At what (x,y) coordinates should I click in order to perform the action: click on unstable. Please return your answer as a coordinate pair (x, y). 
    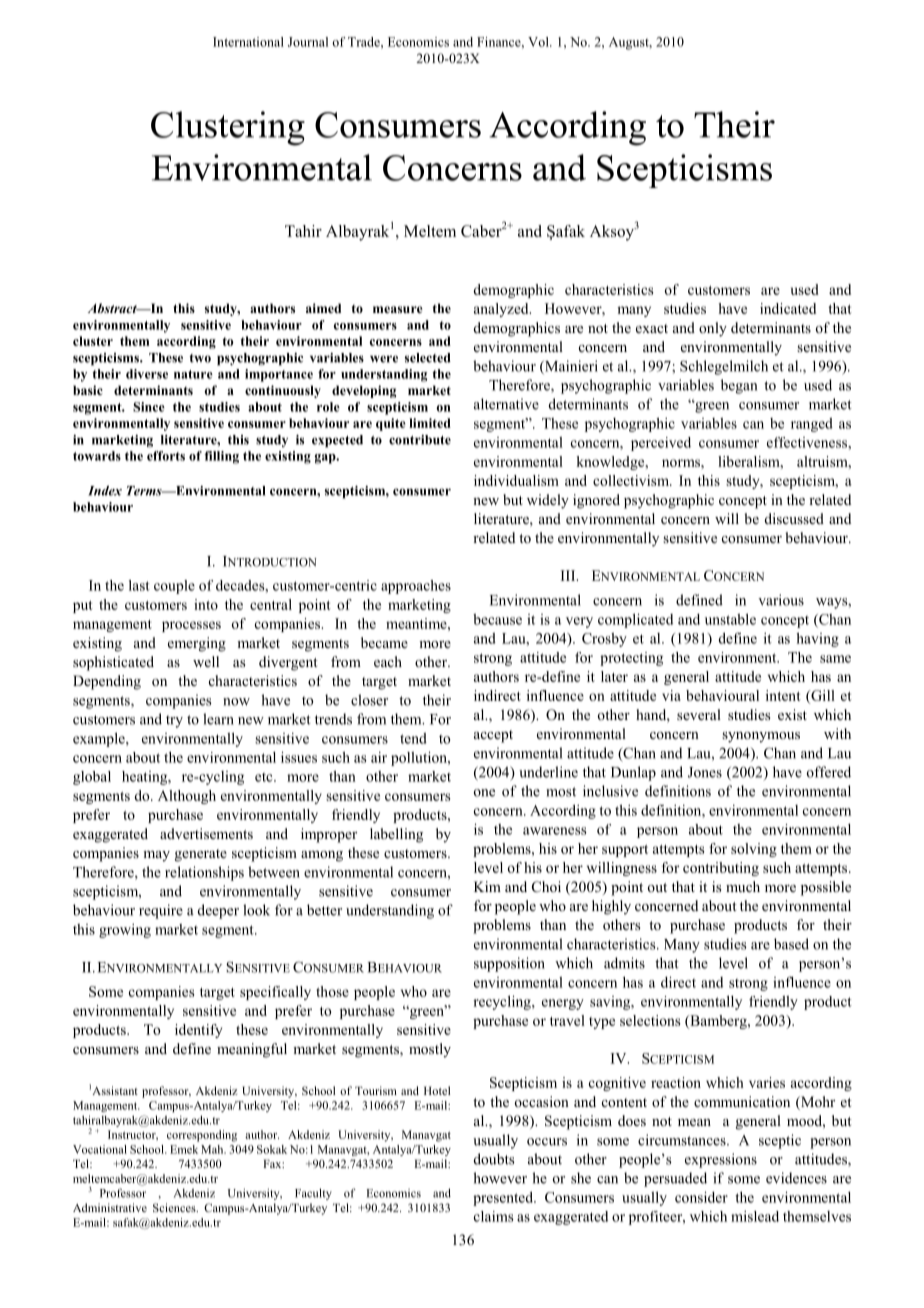
    Looking at the image, I should click on (730, 619).
